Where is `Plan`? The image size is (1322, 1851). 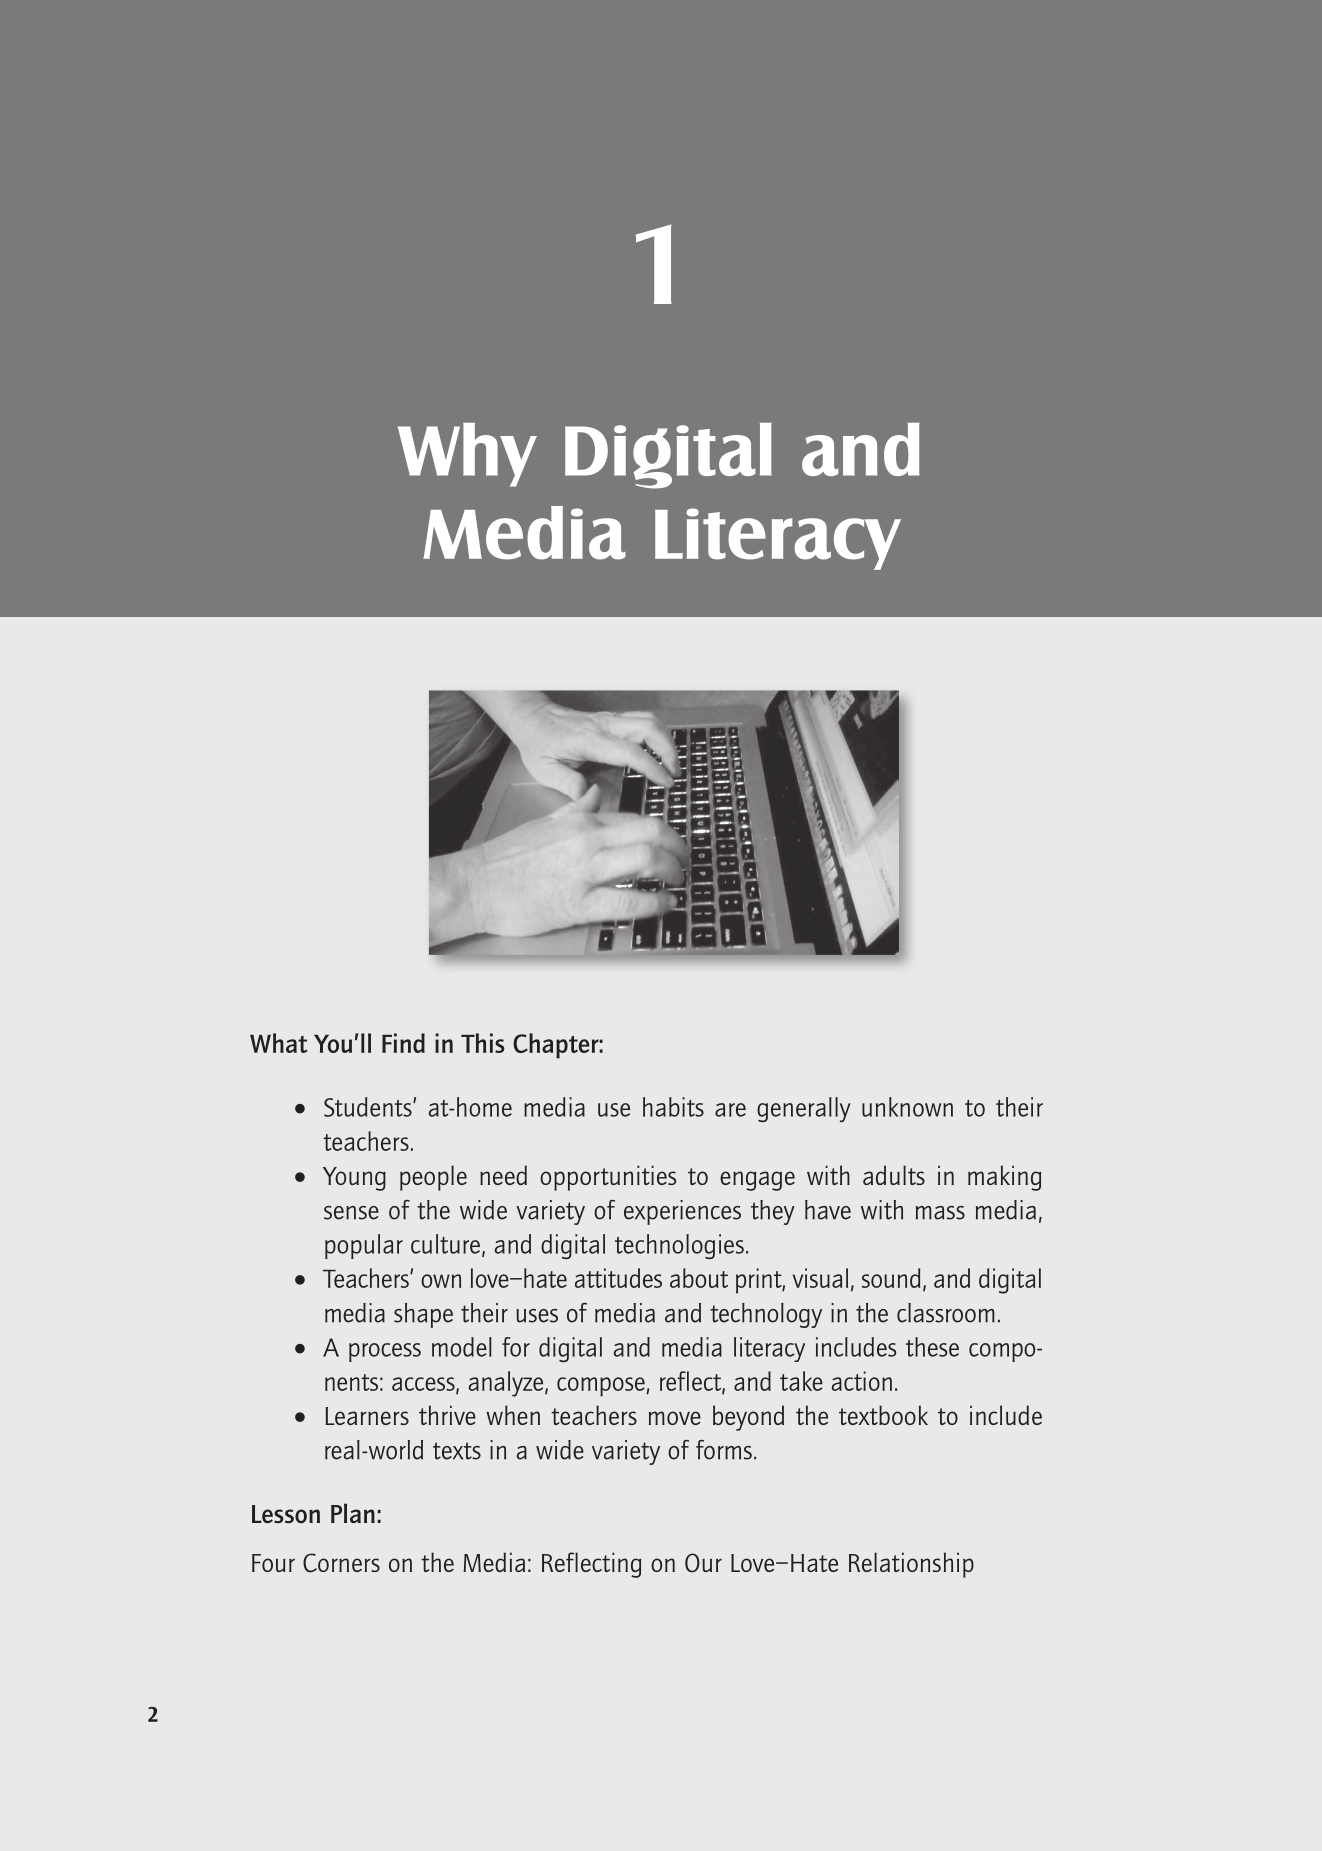 Plan is located at coordinates (353, 1513).
